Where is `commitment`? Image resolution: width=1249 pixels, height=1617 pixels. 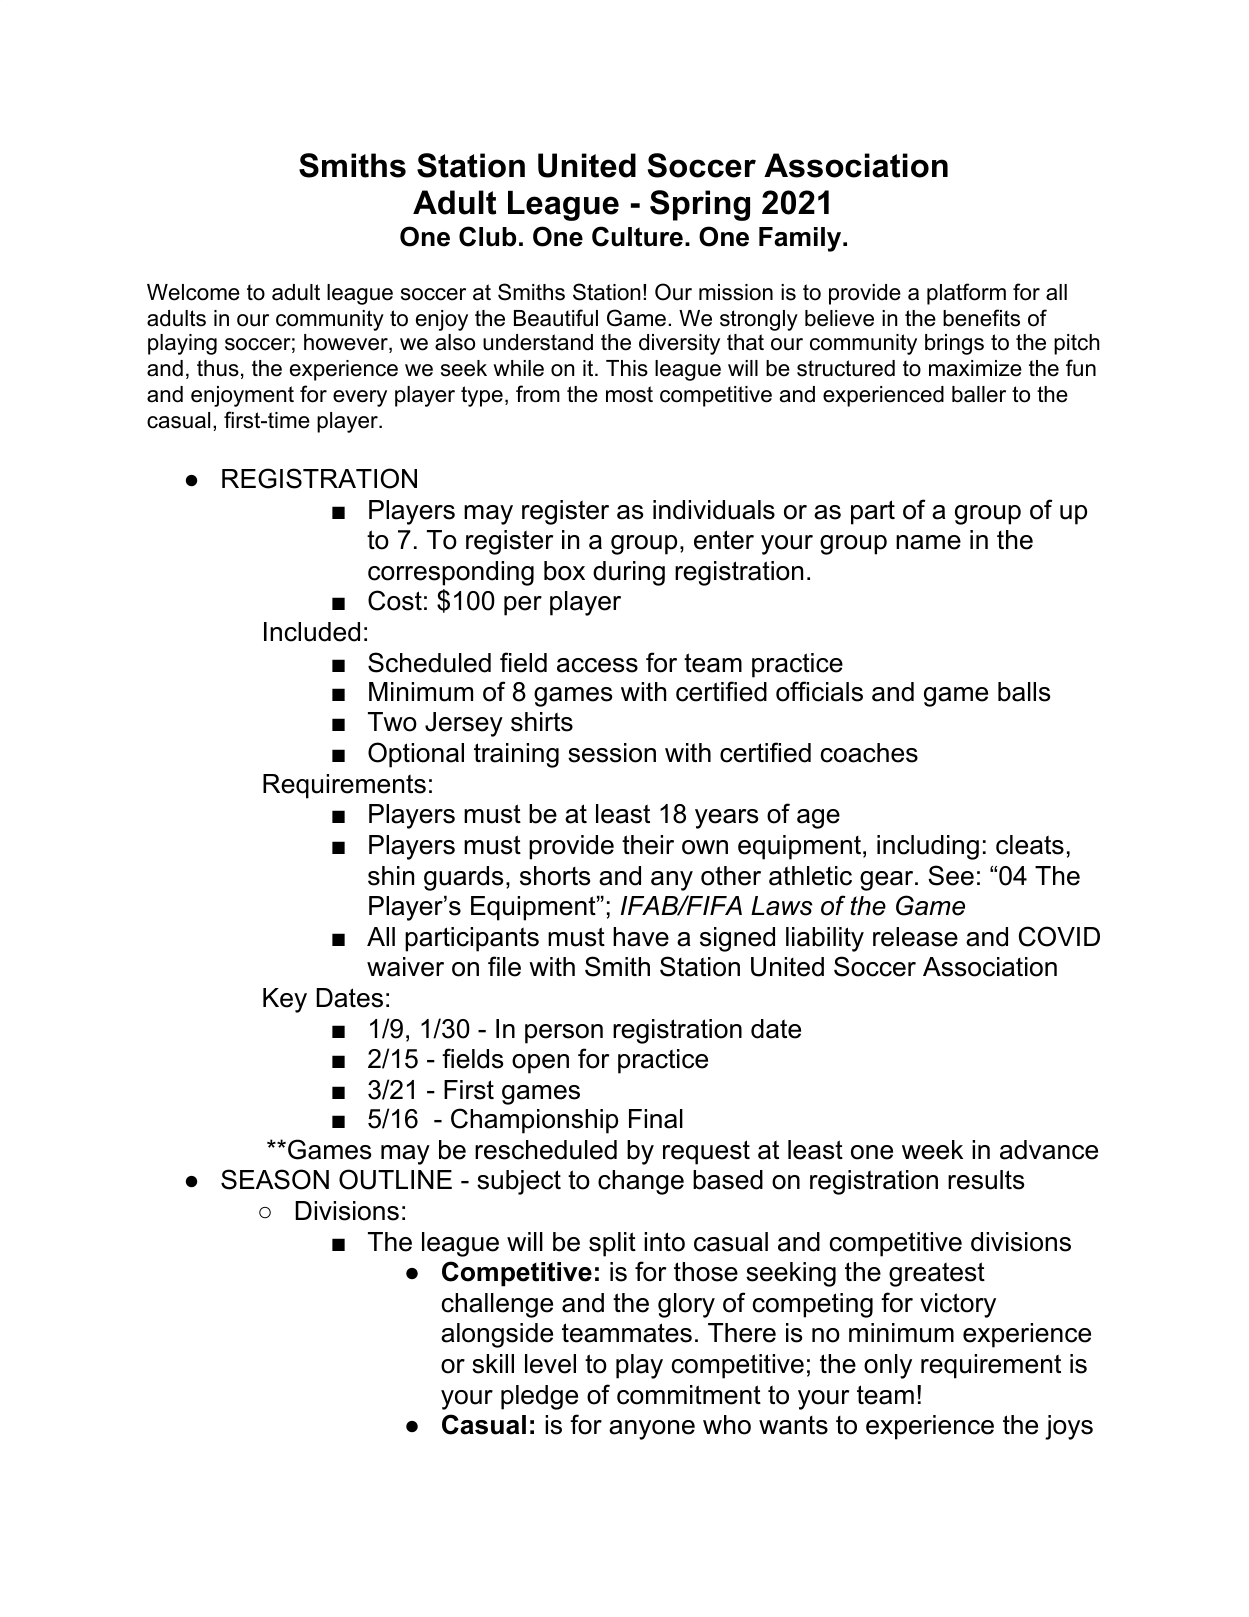
commitment is located at coordinates (689, 1395).
